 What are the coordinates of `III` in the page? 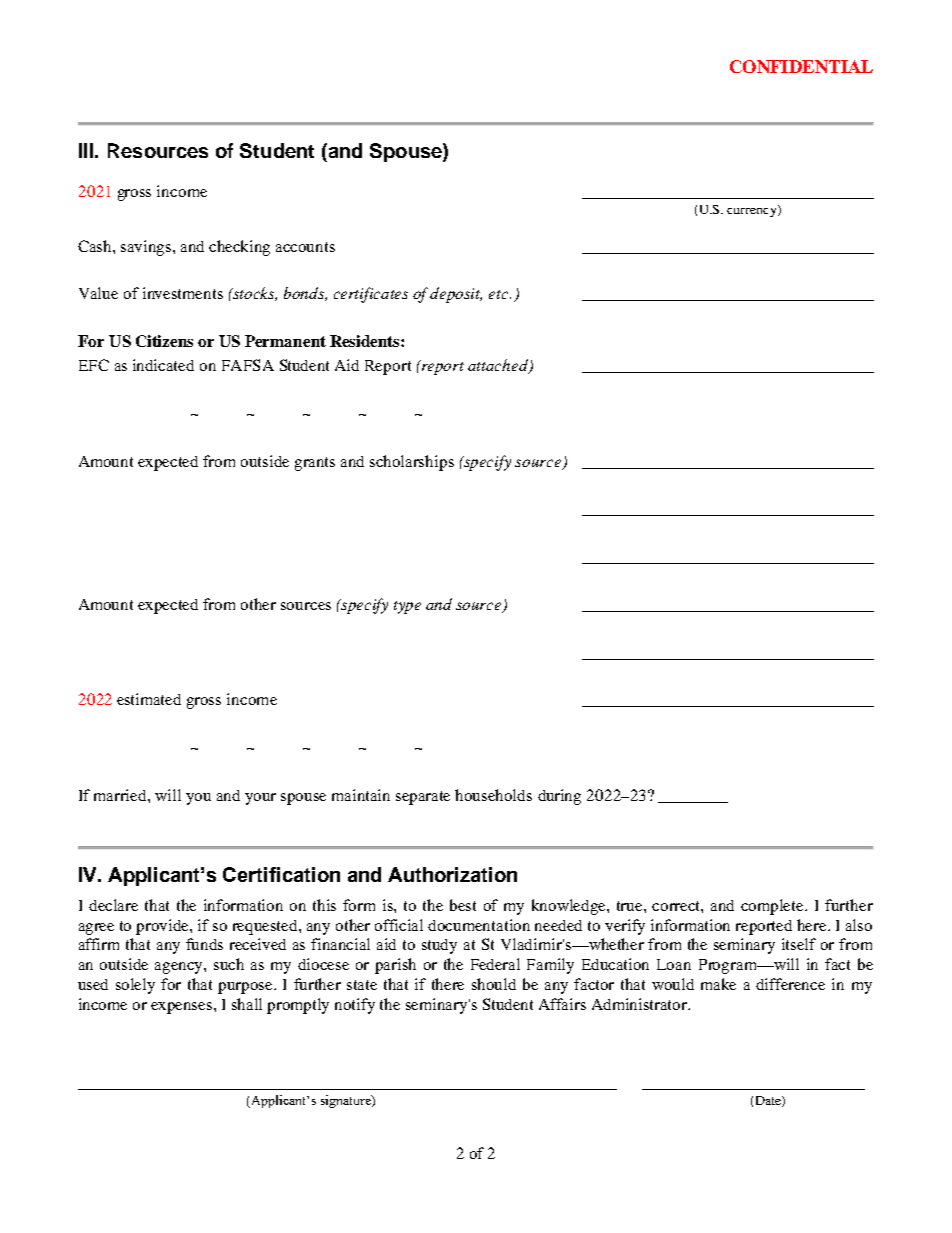 It's located at (87, 150).
